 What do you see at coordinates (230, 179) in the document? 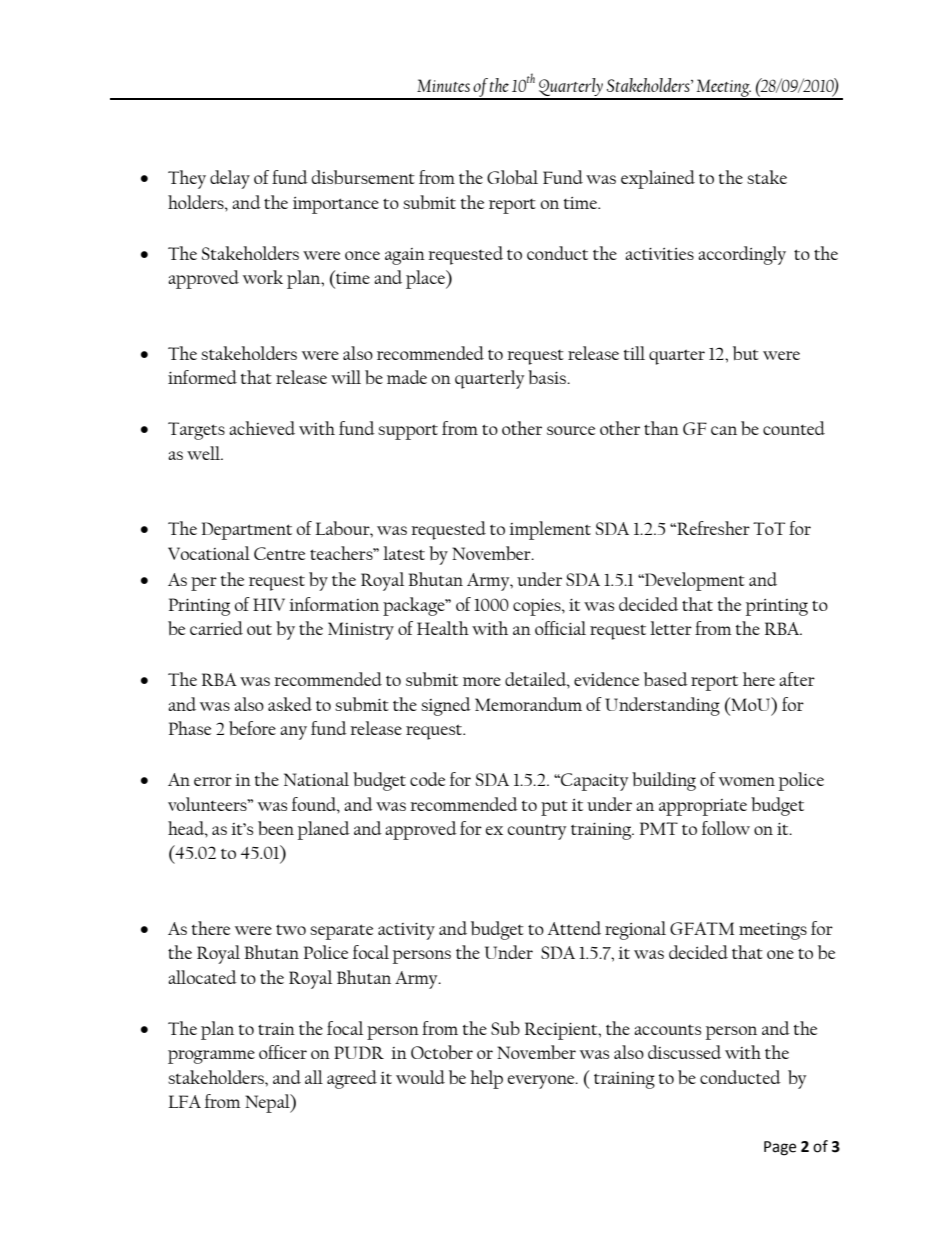
I see `delay` at bounding box center [230, 179].
